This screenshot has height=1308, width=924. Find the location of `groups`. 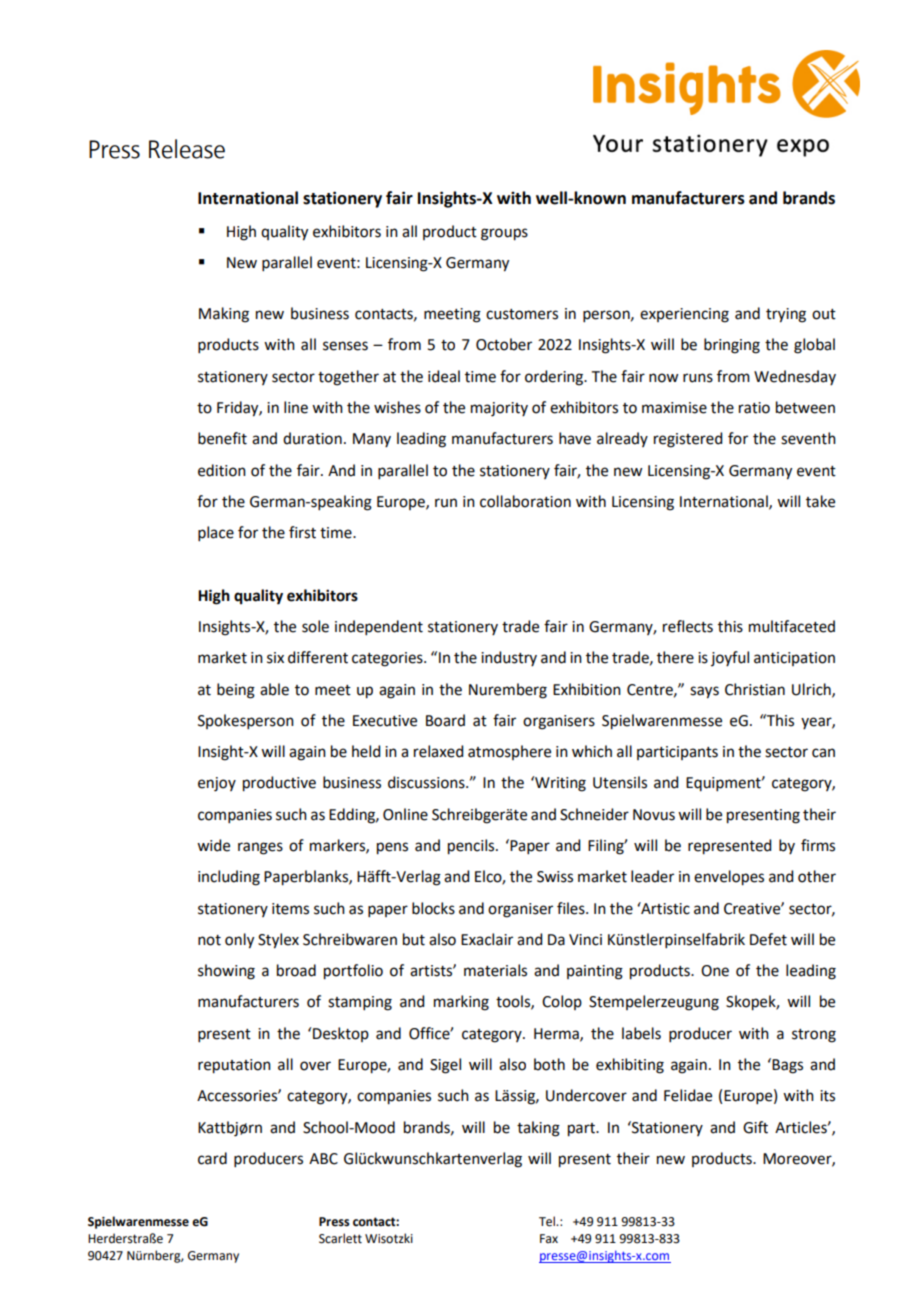

groups is located at coordinates (504, 234).
